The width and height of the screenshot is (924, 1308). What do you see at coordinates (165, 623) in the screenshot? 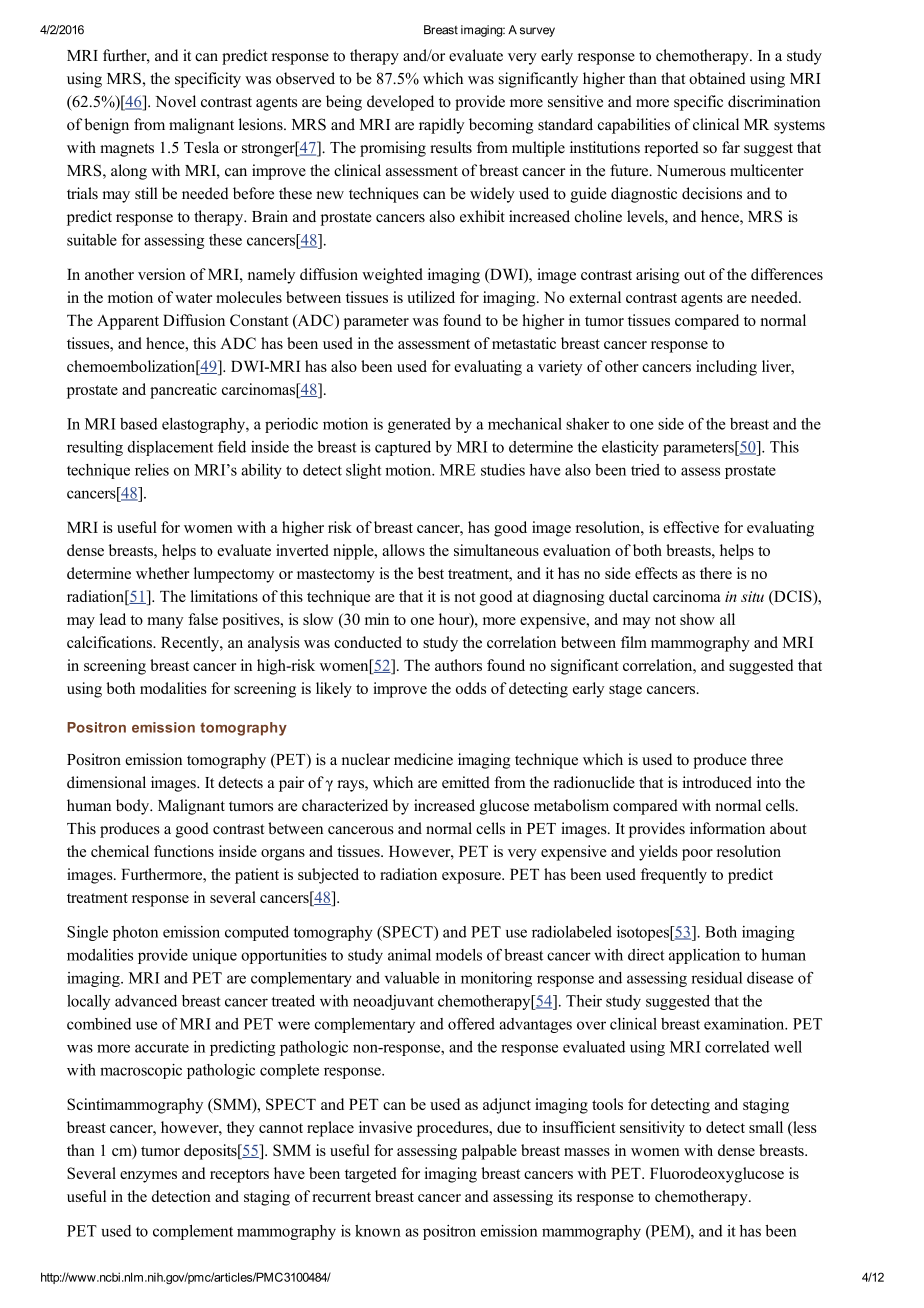
I see `many` at bounding box center [165, 623].
